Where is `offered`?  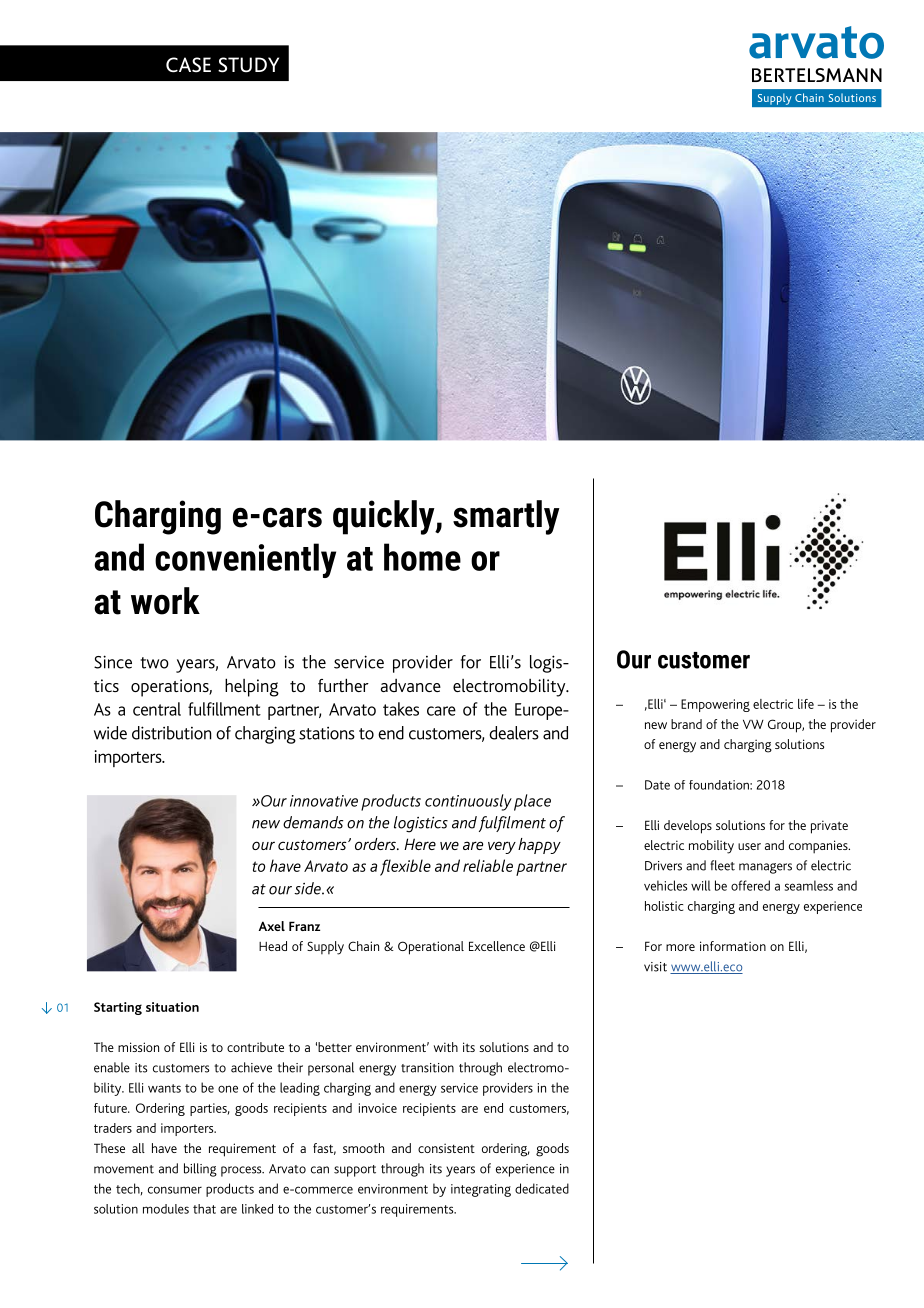
offered is located at coordinates (750, 885).
